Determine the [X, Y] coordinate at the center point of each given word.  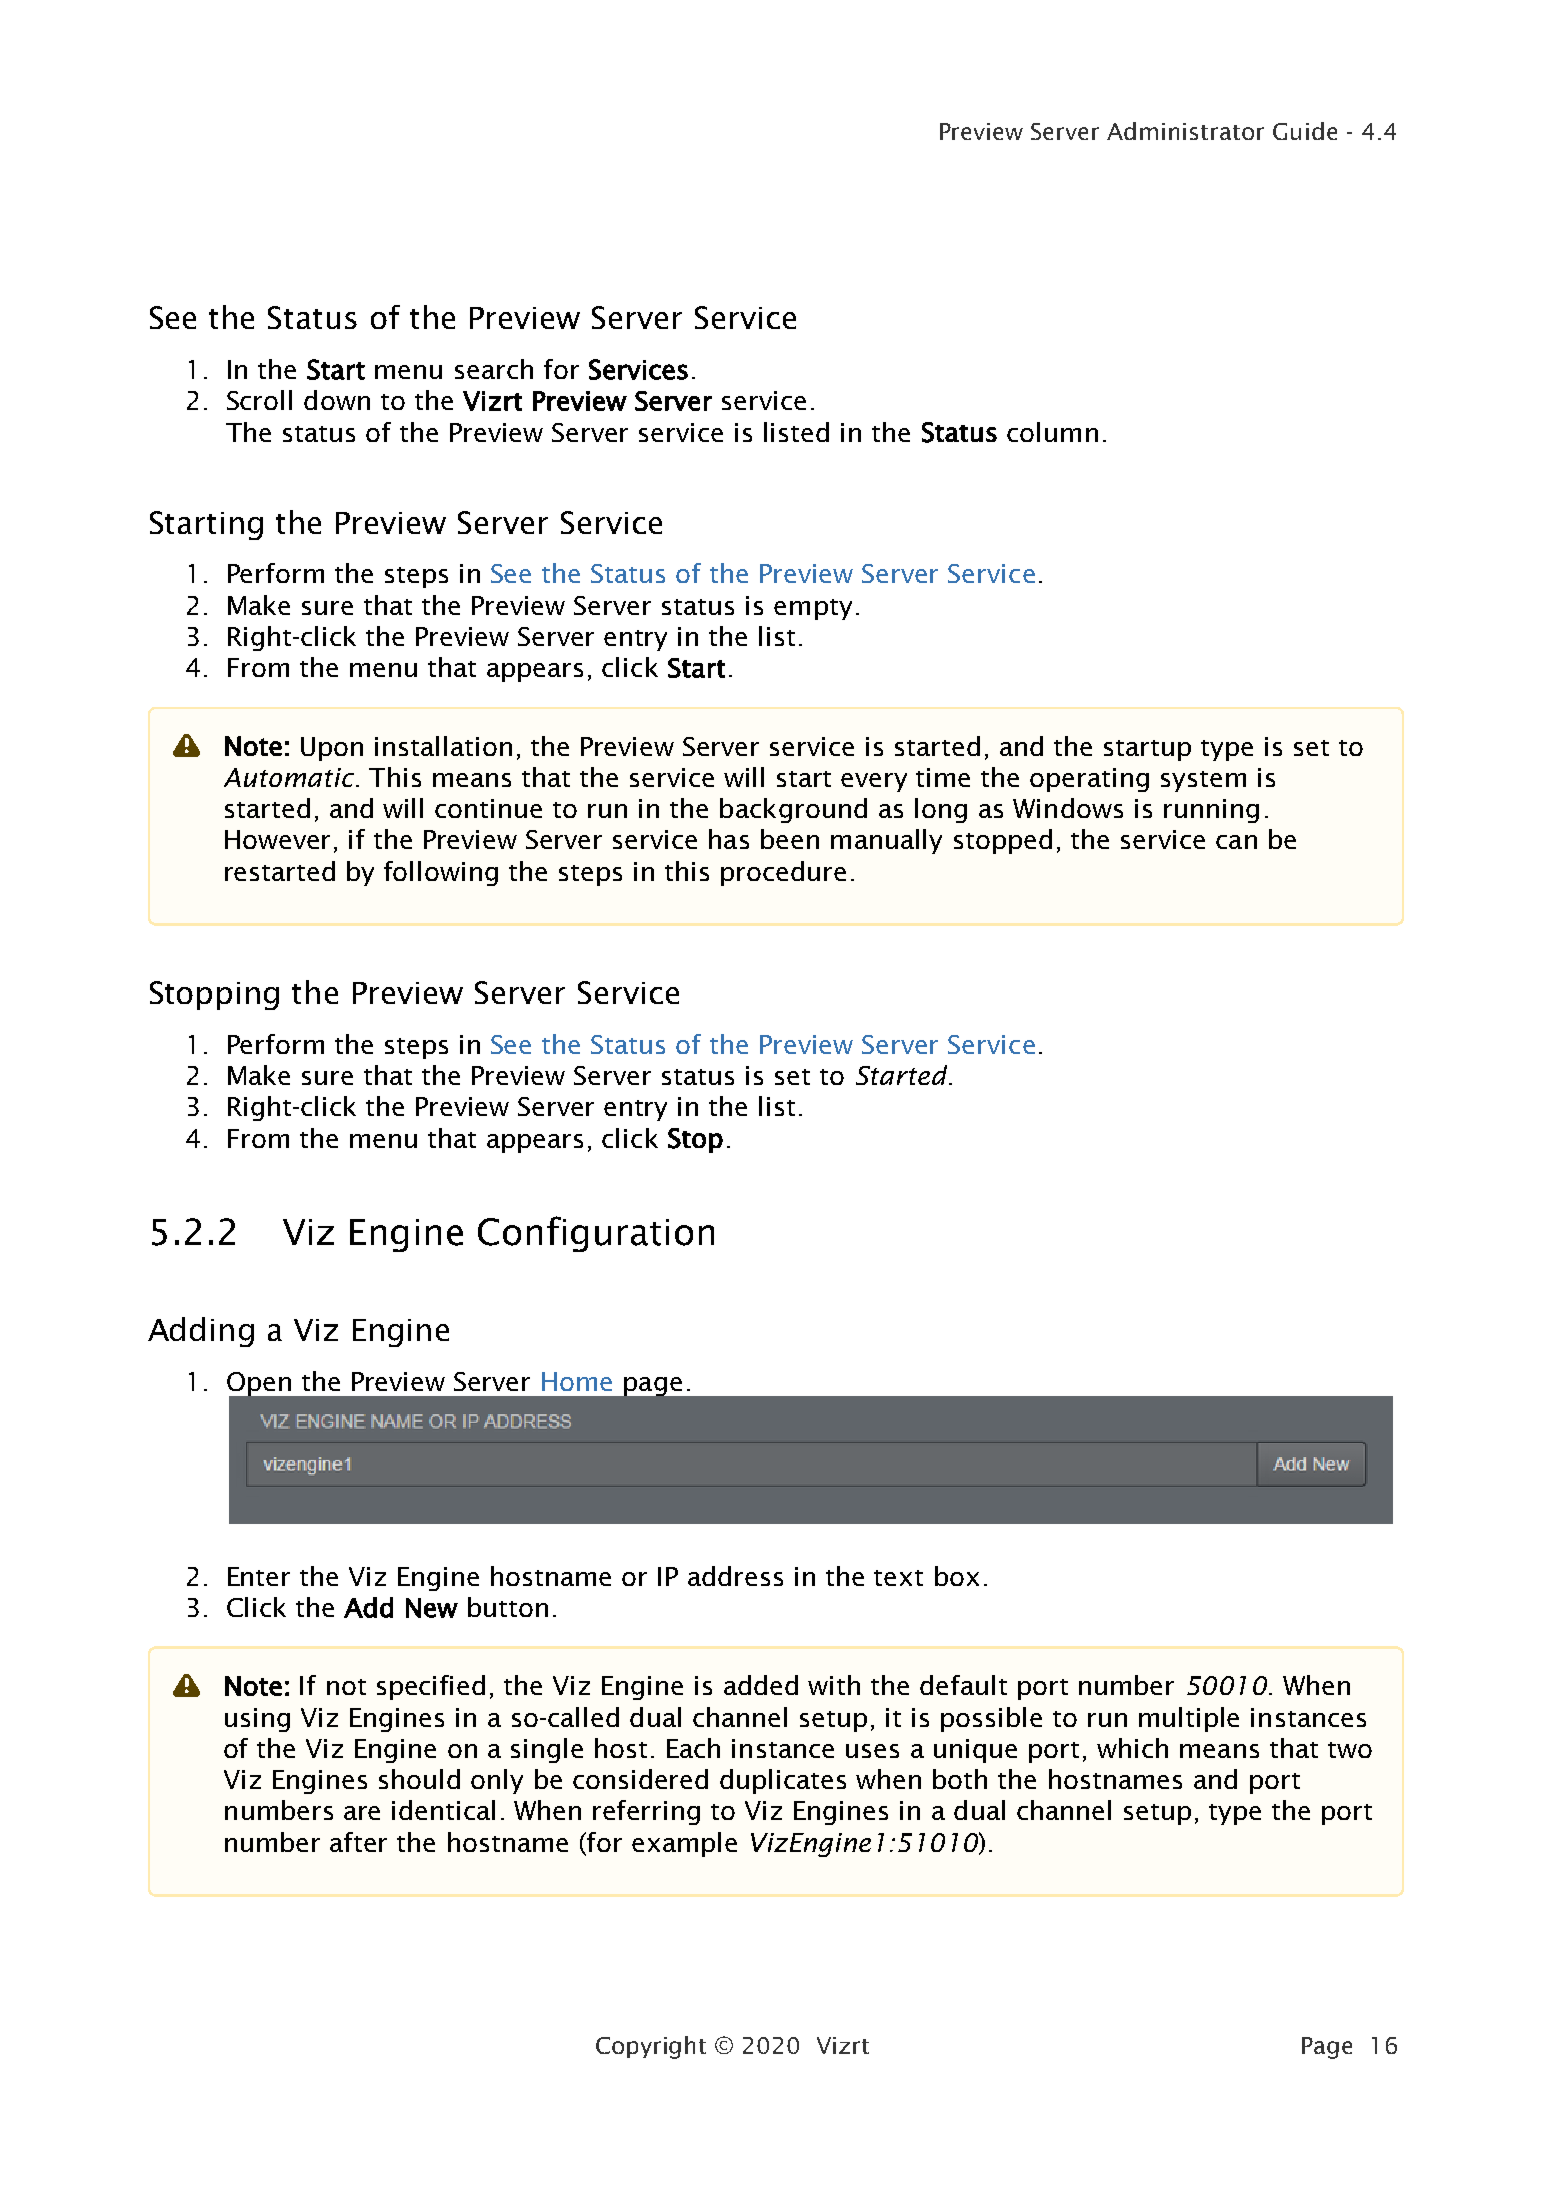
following [441, 873]
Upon [332, 749]
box [957, 1576]
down [337, 400]
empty [813, 609]
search [494, 369]
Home [577, 1381]
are [362, 1813]
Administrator [1185, 131]
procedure [783, 873]
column [1052, 432]
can [1236, 842]
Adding [201, 1332]
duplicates [783, 1781]
